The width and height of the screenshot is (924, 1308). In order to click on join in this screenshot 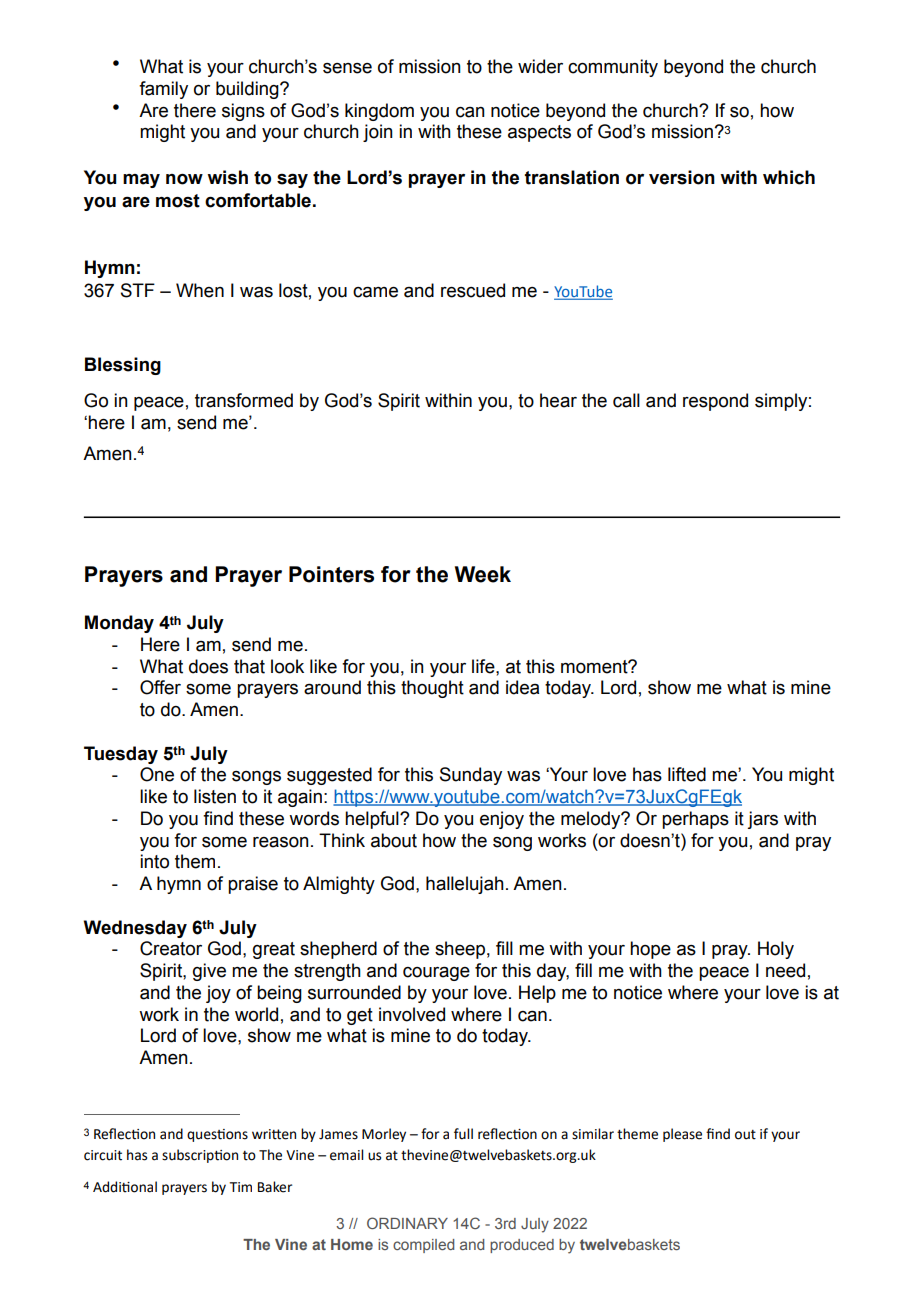, I will do `click(378, 133)`.
